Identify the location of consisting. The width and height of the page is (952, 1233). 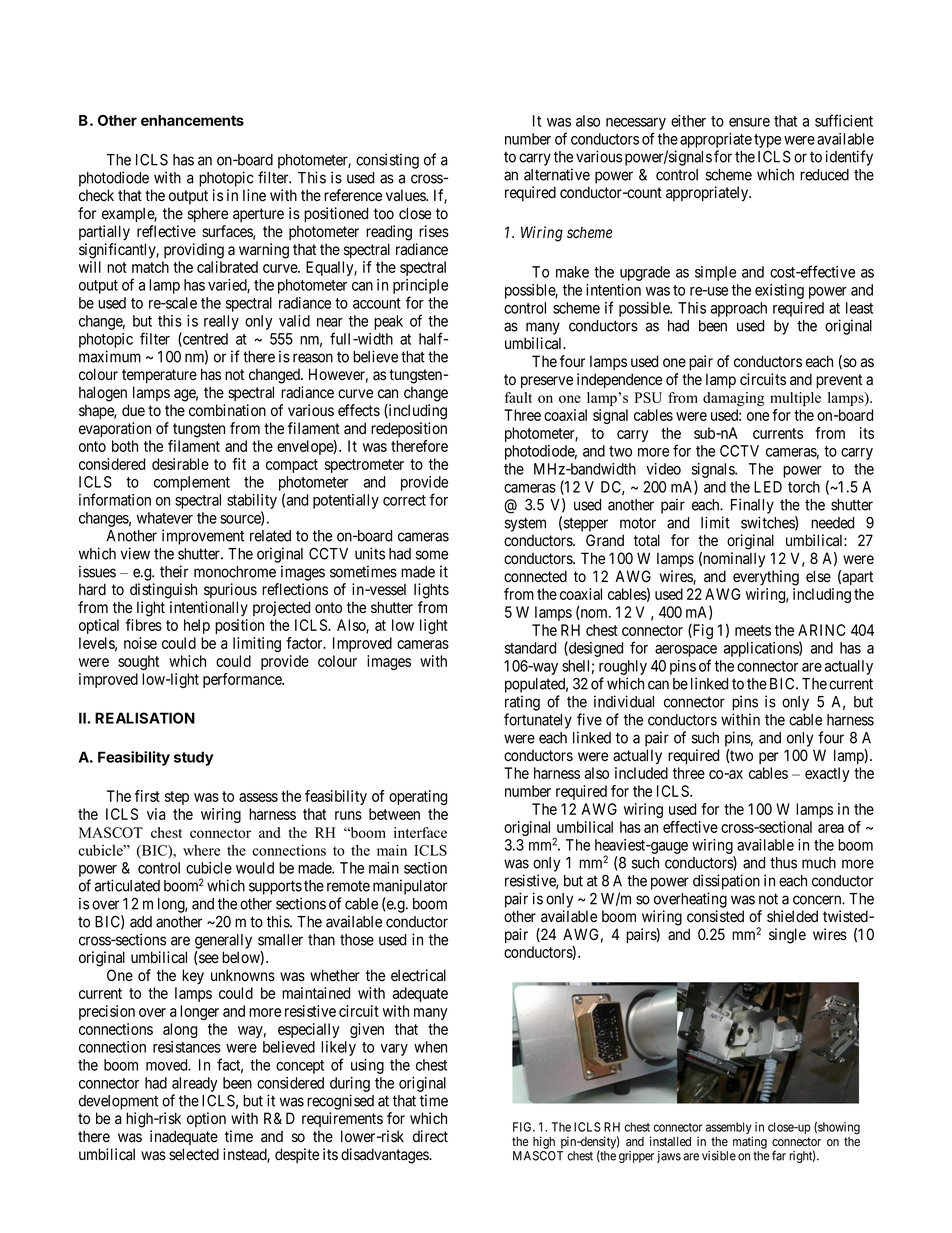
(387, 161).
